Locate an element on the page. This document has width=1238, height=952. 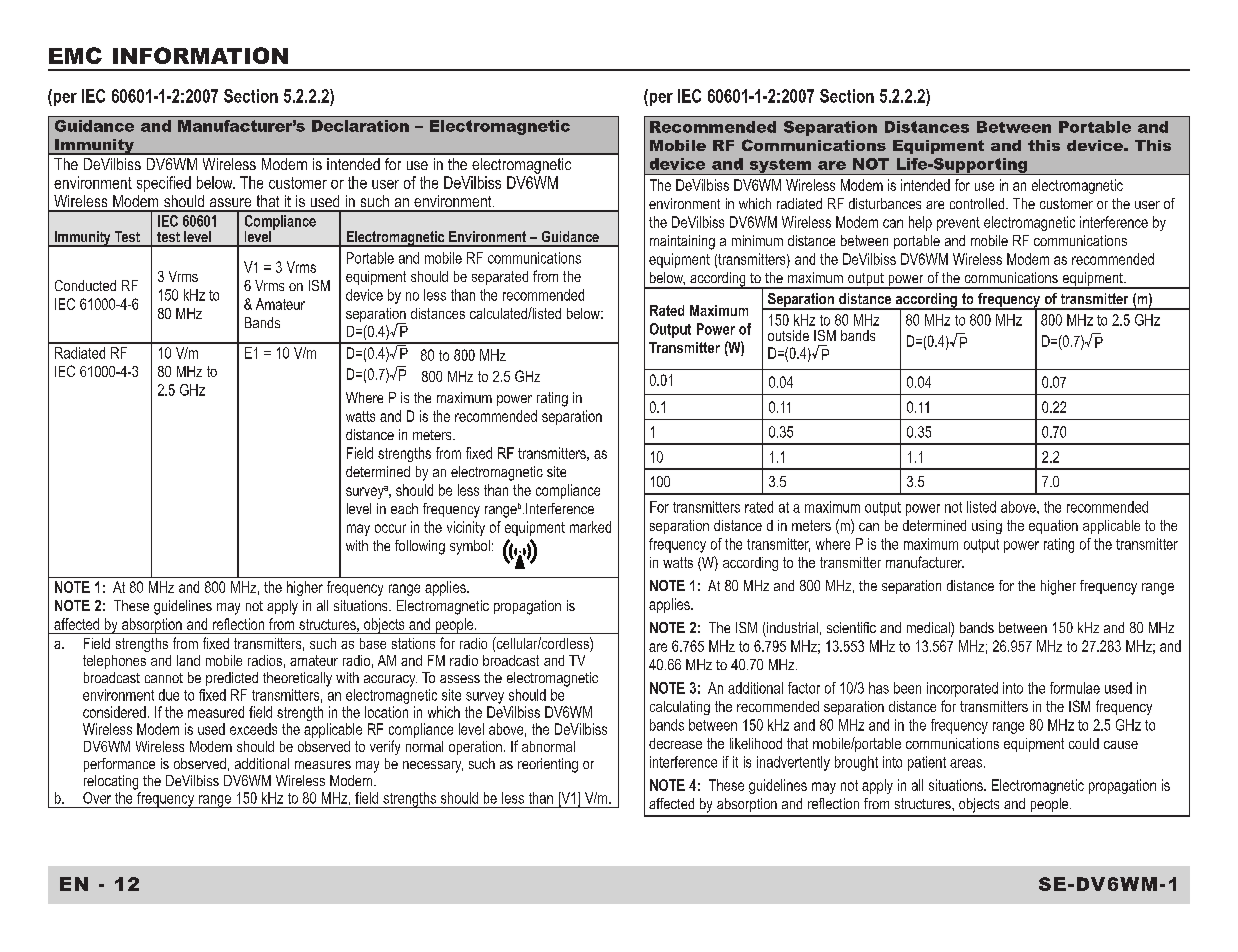
using is located at coordinates (987, 527).
